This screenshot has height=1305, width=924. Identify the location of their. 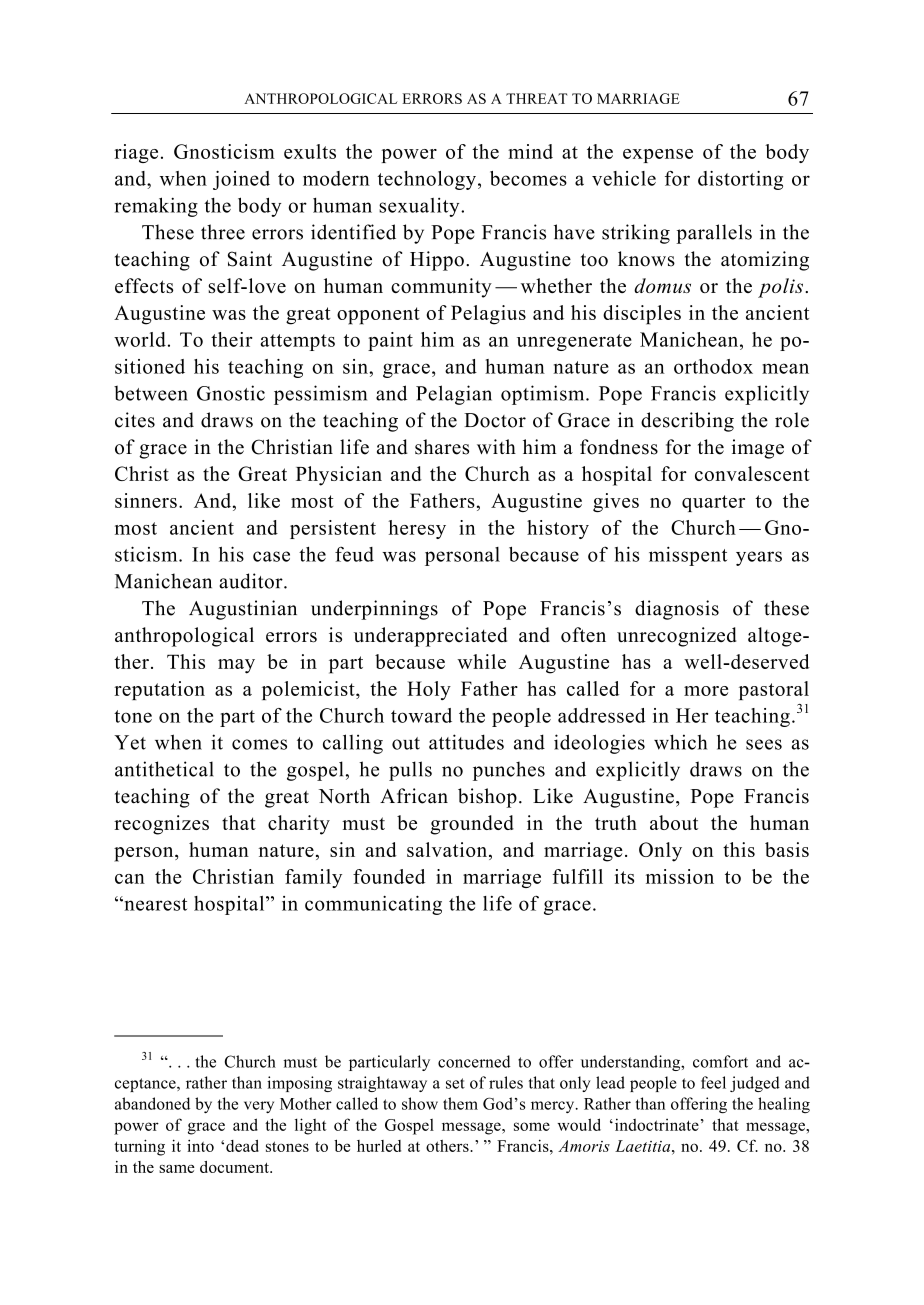
(231, 339).
